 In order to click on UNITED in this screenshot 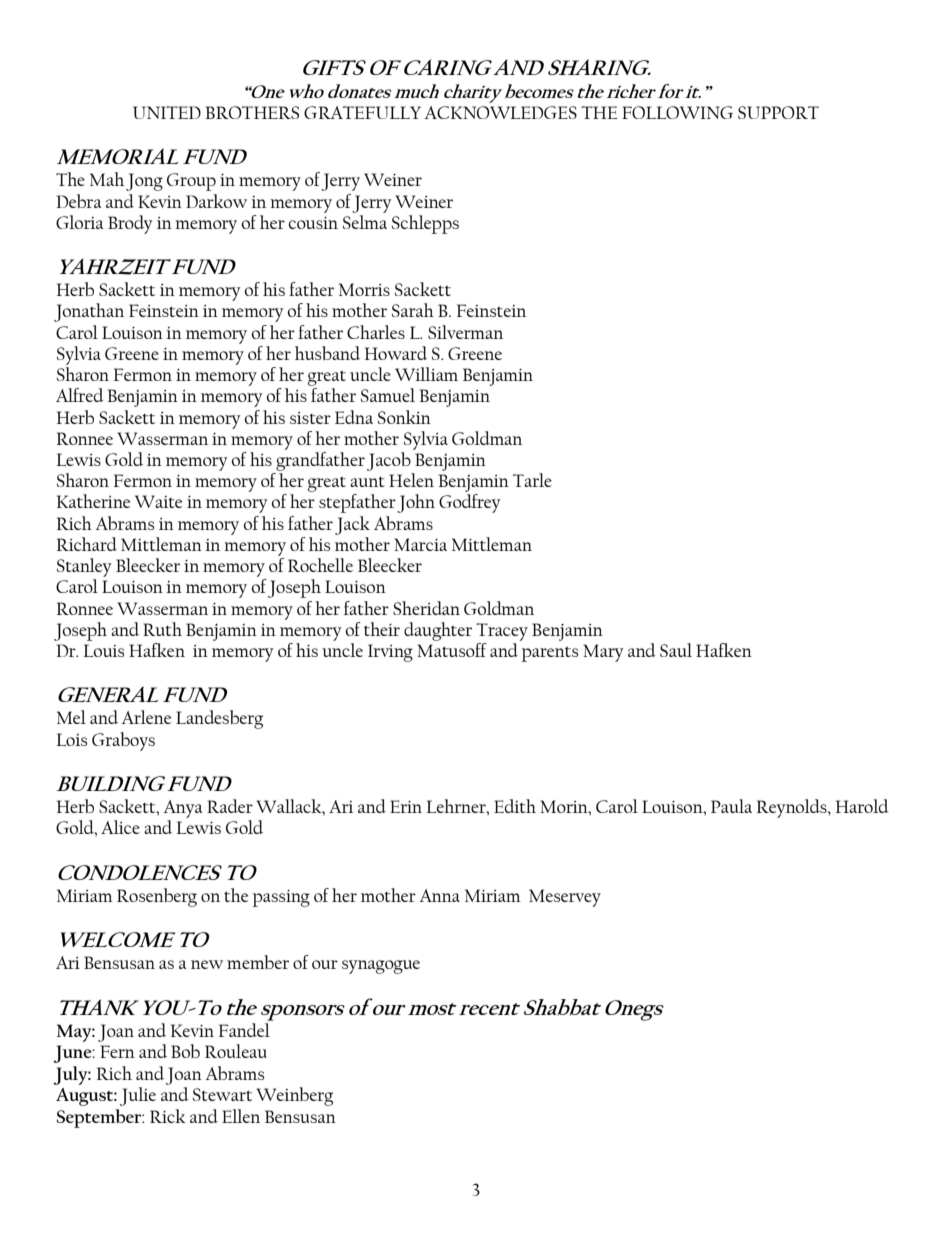, I will do `click(167, 112)`.
